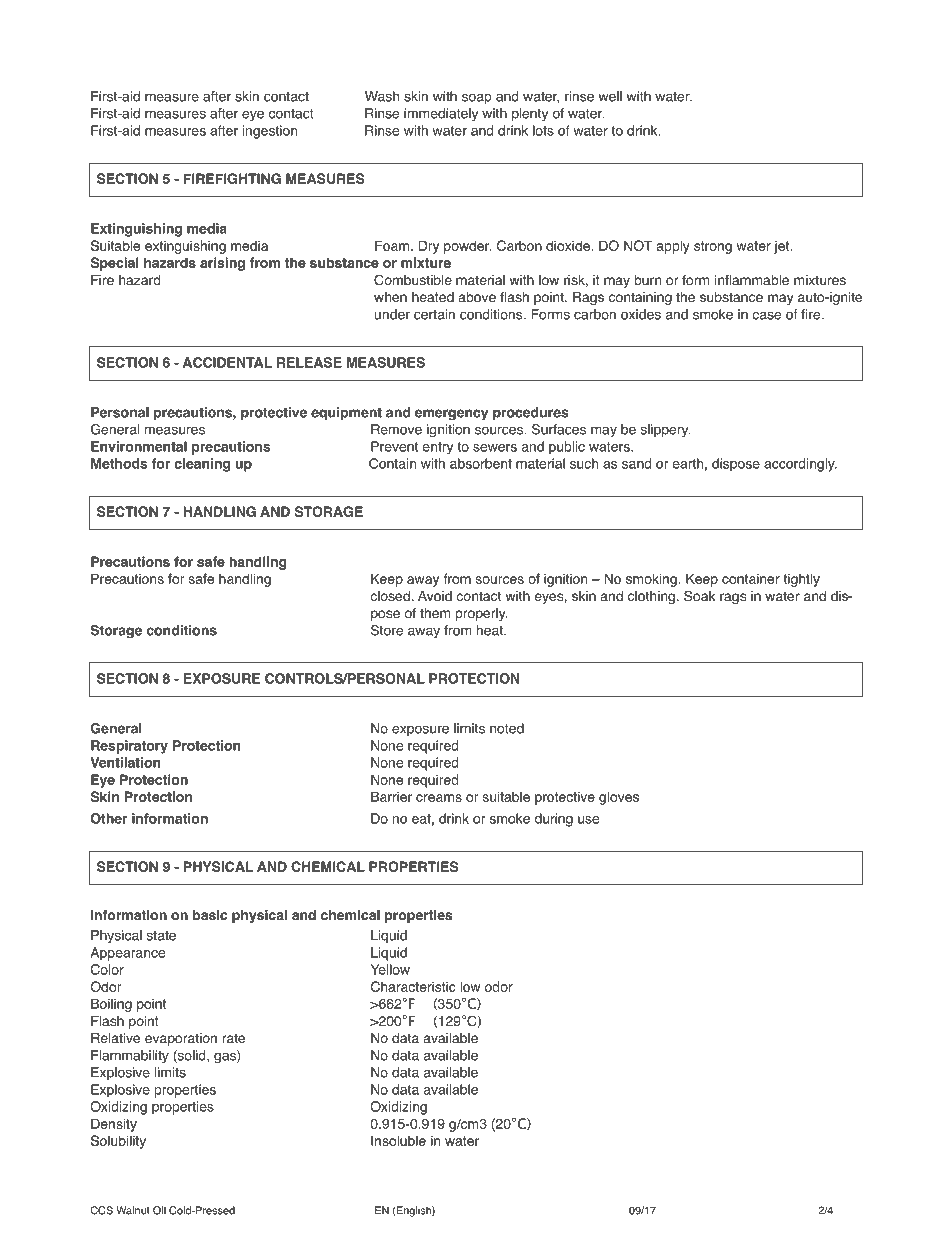  What do you see at coordinates (398, 1140) in the page?
I see `Insoluble` at bounding box center [398, 1140].
